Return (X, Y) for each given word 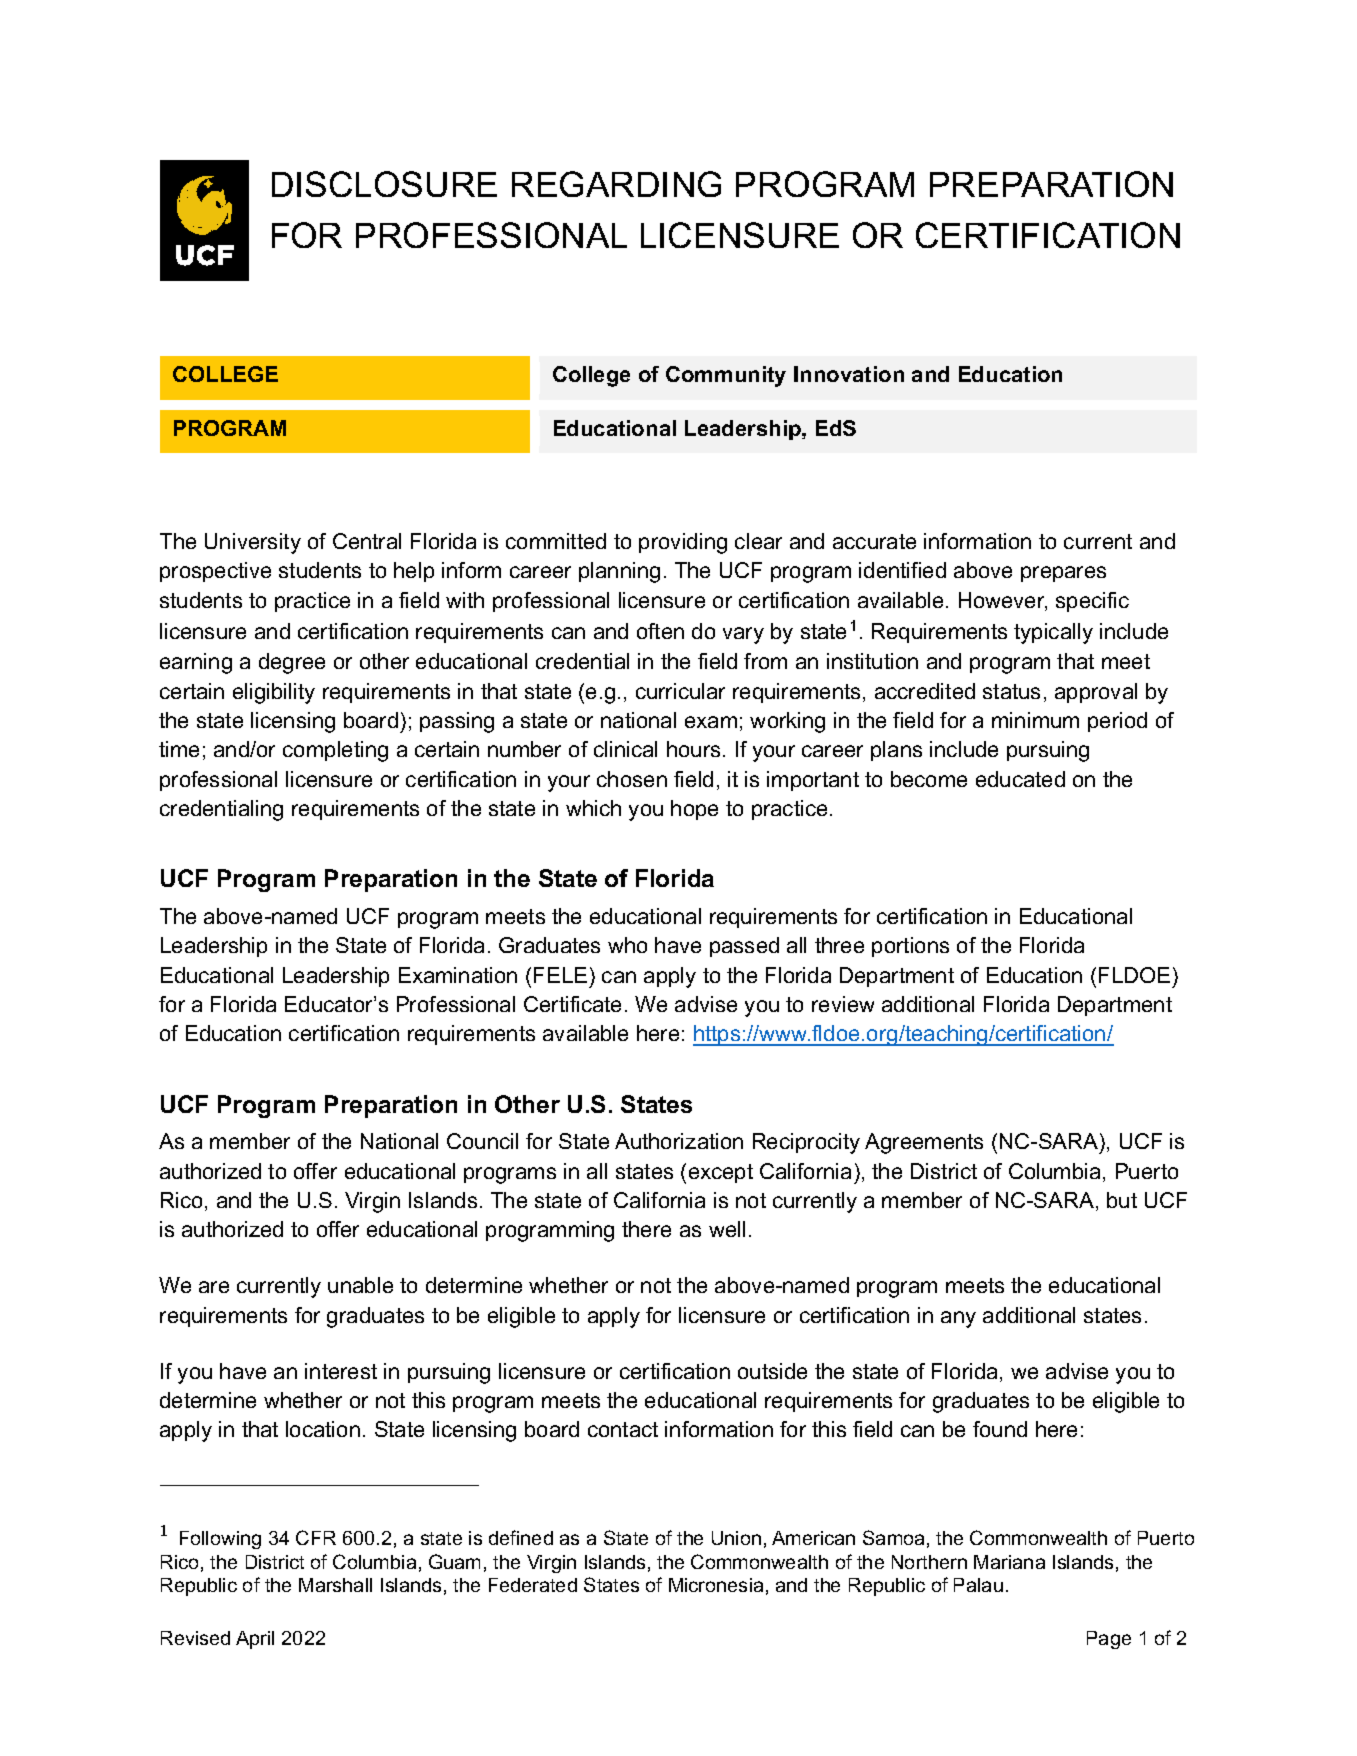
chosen (632, 779)
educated (1020, 779)
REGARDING (616, 184)
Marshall (335, 1585)
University (253, 543)
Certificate (572, 1004)
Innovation (849, 374)
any (958, 1319)
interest (341, 1371)
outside (772, 1371)
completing (335, 751)
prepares (1063, 574)
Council (482, 1141)
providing (683, 543)
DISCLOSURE (384, 184)
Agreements (924, 1143)
